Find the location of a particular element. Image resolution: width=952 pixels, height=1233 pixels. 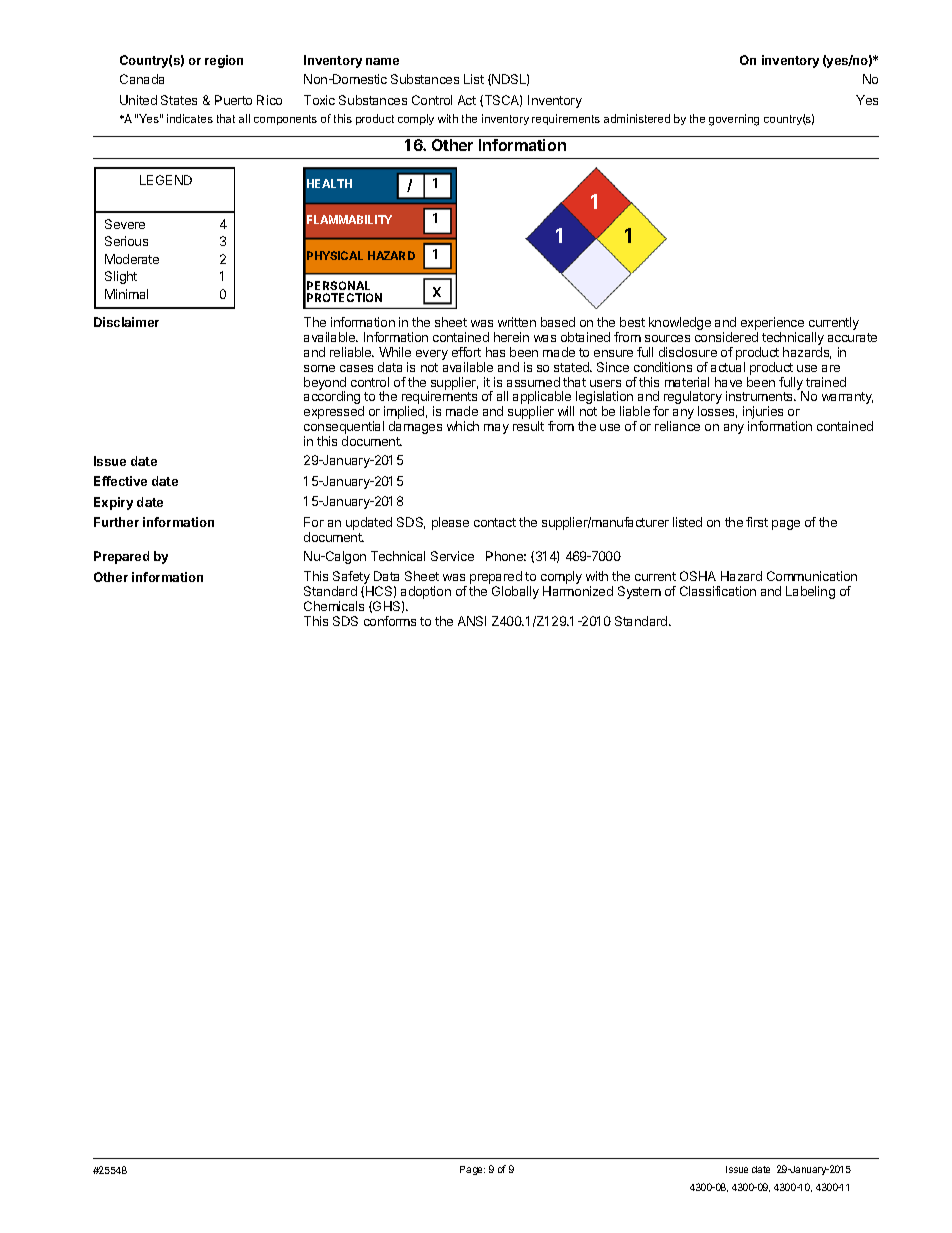

region is located at coordinates (224, 61).
